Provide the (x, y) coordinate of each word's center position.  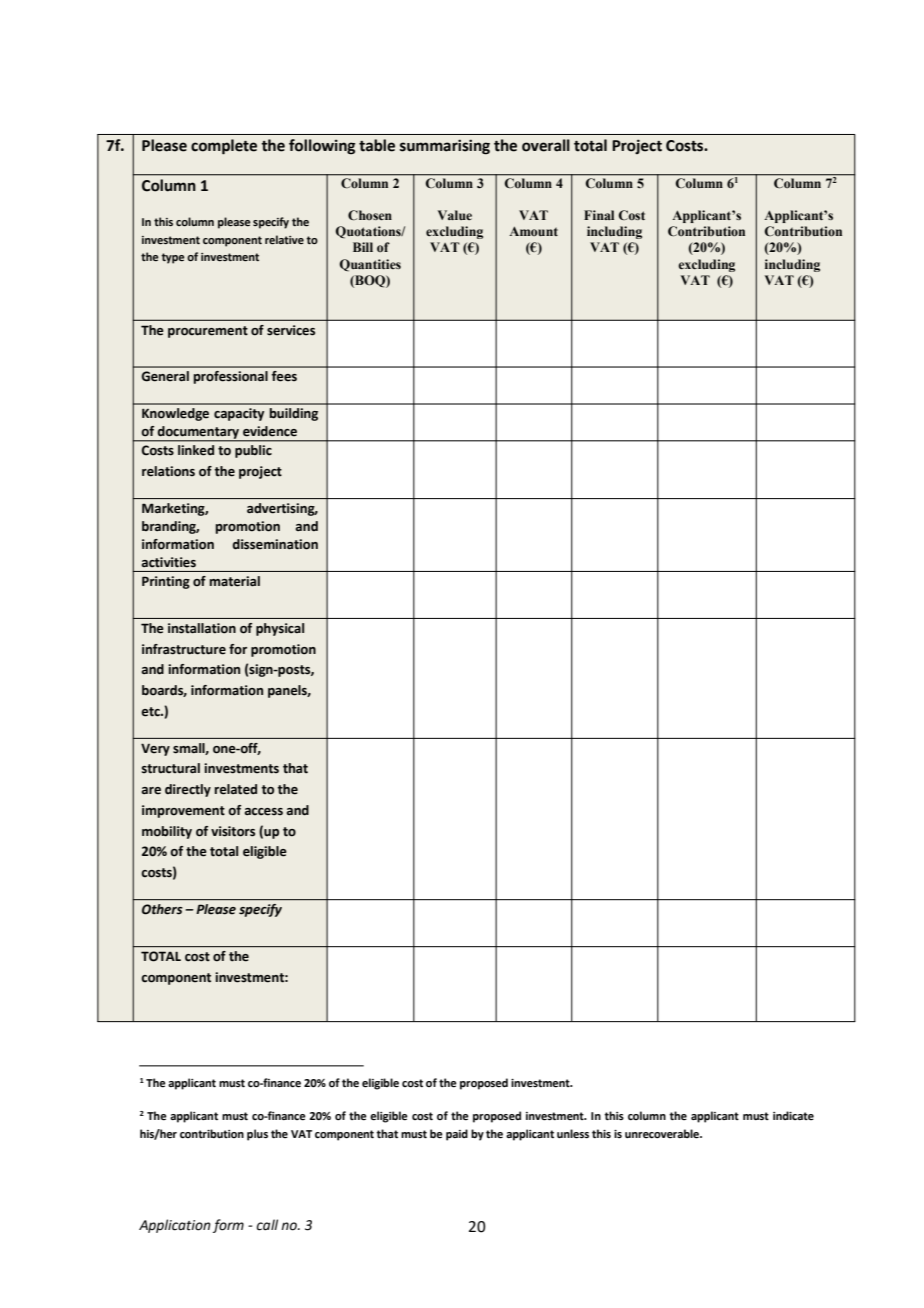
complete (224, 147)
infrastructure (184, 649)
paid (457, 1135)
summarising (445, 147)
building (293, 414)
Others (162, 909)
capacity (239, 414)
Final (599, 215)
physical (280, 629)
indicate (793, 1115)
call (267, 1225)
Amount (533, 231)
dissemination (275, 544)
